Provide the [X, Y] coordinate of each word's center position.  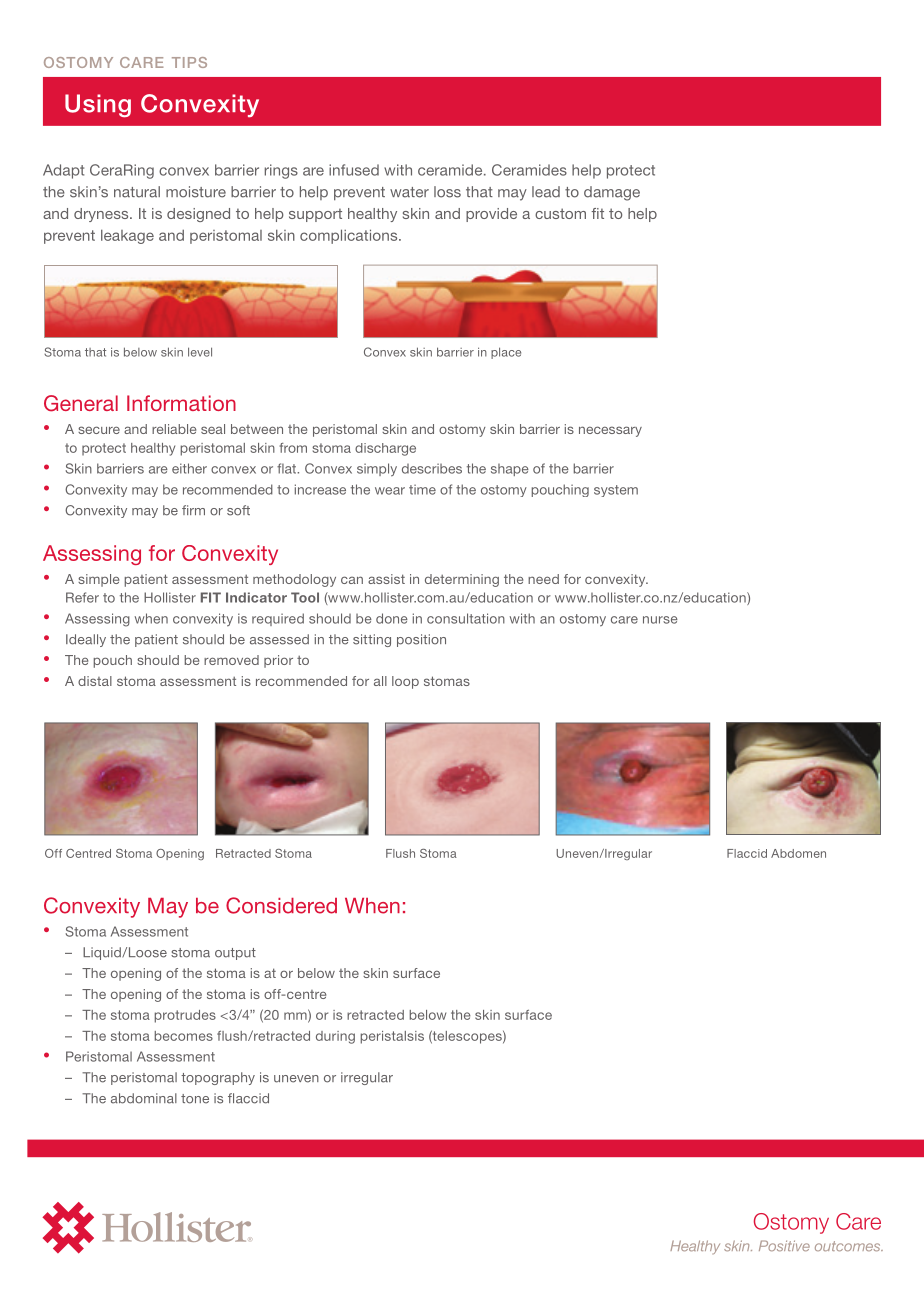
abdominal [144, 1098]
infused [354, 170]
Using [98, 106]
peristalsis [392, 1037]
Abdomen [798, 853]
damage [612, 193]
